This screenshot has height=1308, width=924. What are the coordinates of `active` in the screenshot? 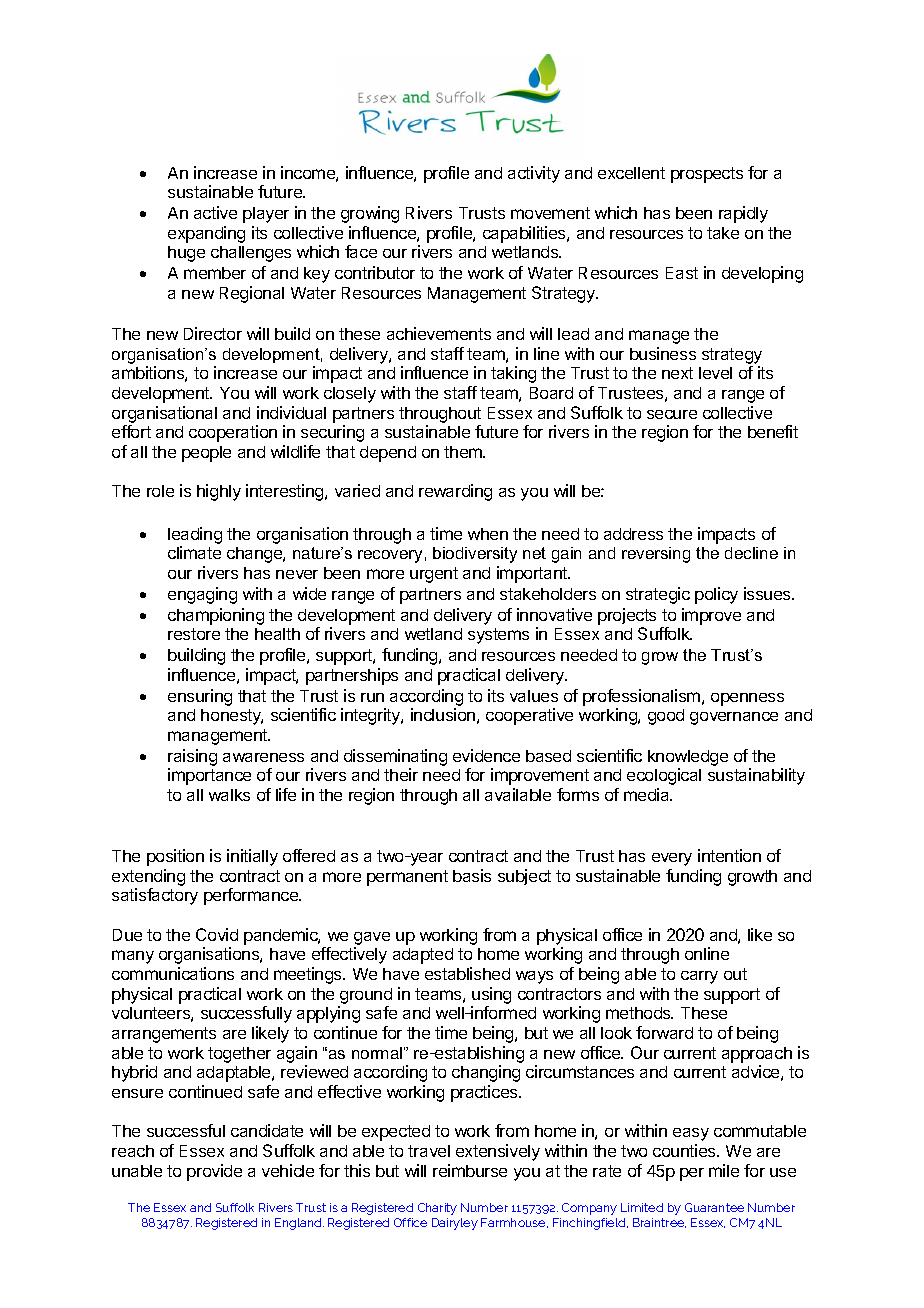 It's located at (215, 212).
